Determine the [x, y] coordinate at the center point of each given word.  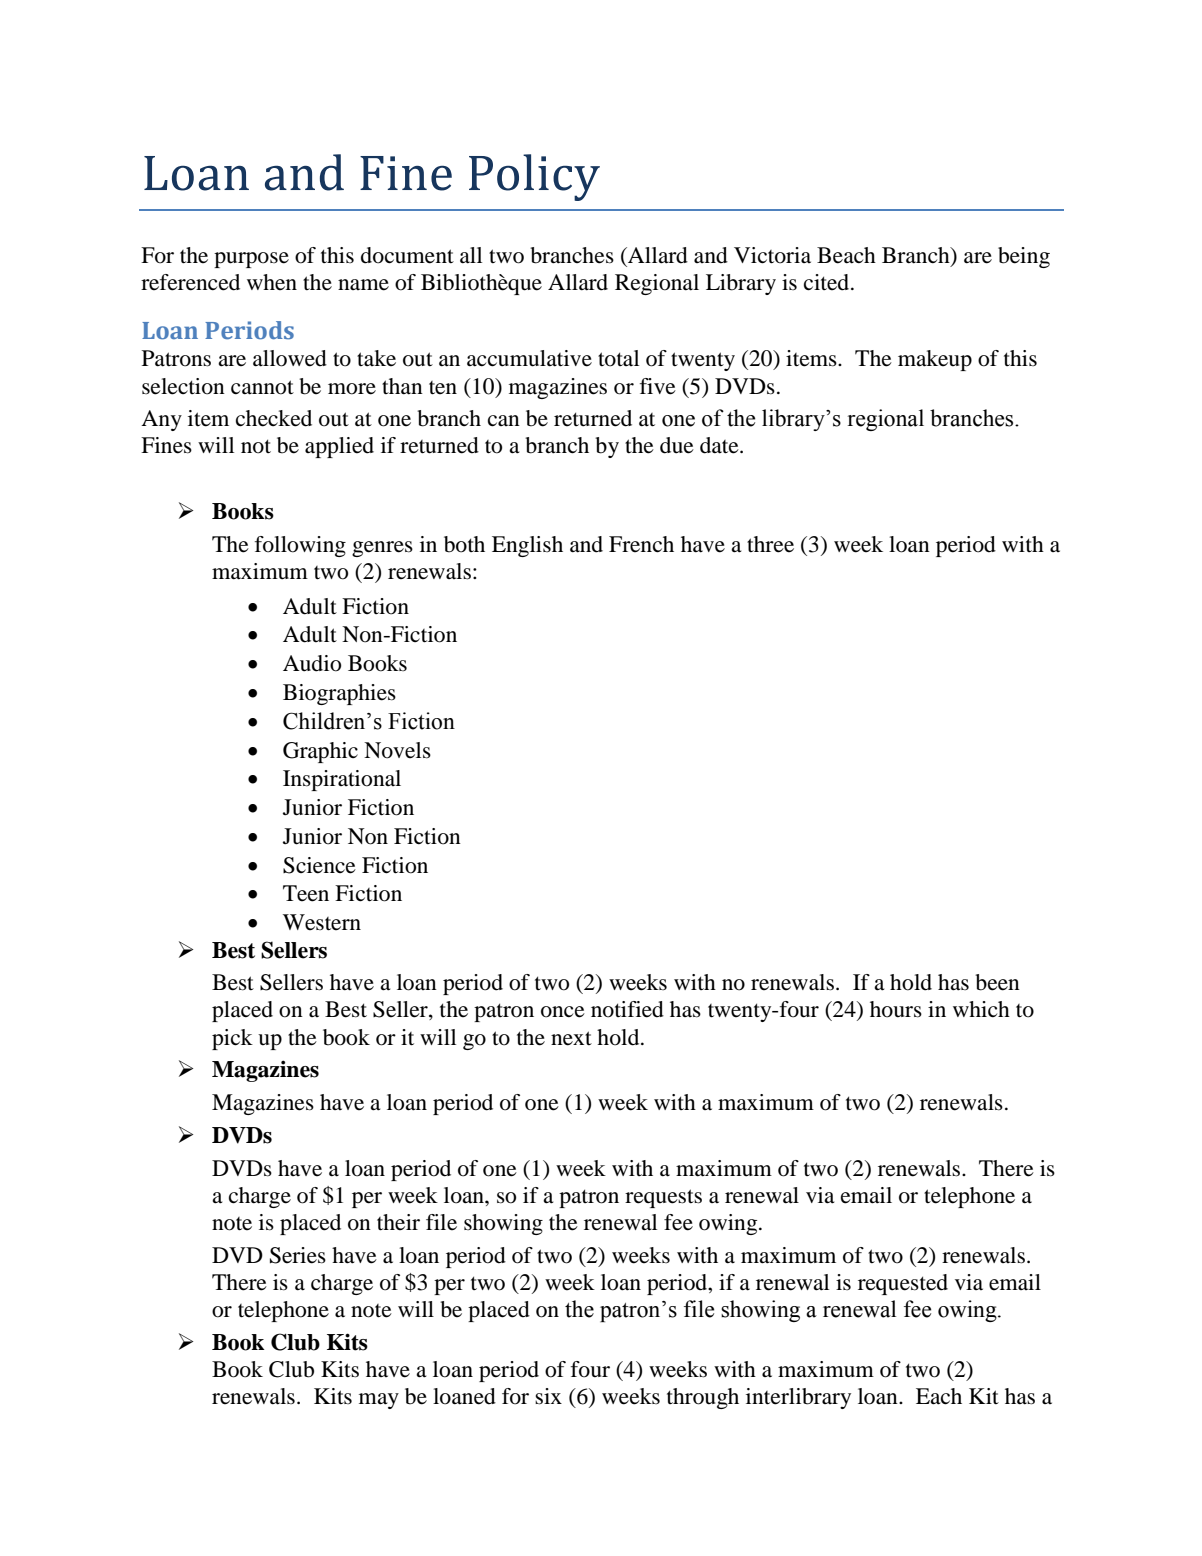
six [548, 1396]
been [997, 982]
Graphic [320, 752]
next [571, 1038]
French [641, 544]
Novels [397, 750]
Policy [534, 177]
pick [232, 1039]
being [1024, 257]
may [379, 1401]
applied [339, 447]
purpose [251, 260]
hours [896, 1009]
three [770, 544]
